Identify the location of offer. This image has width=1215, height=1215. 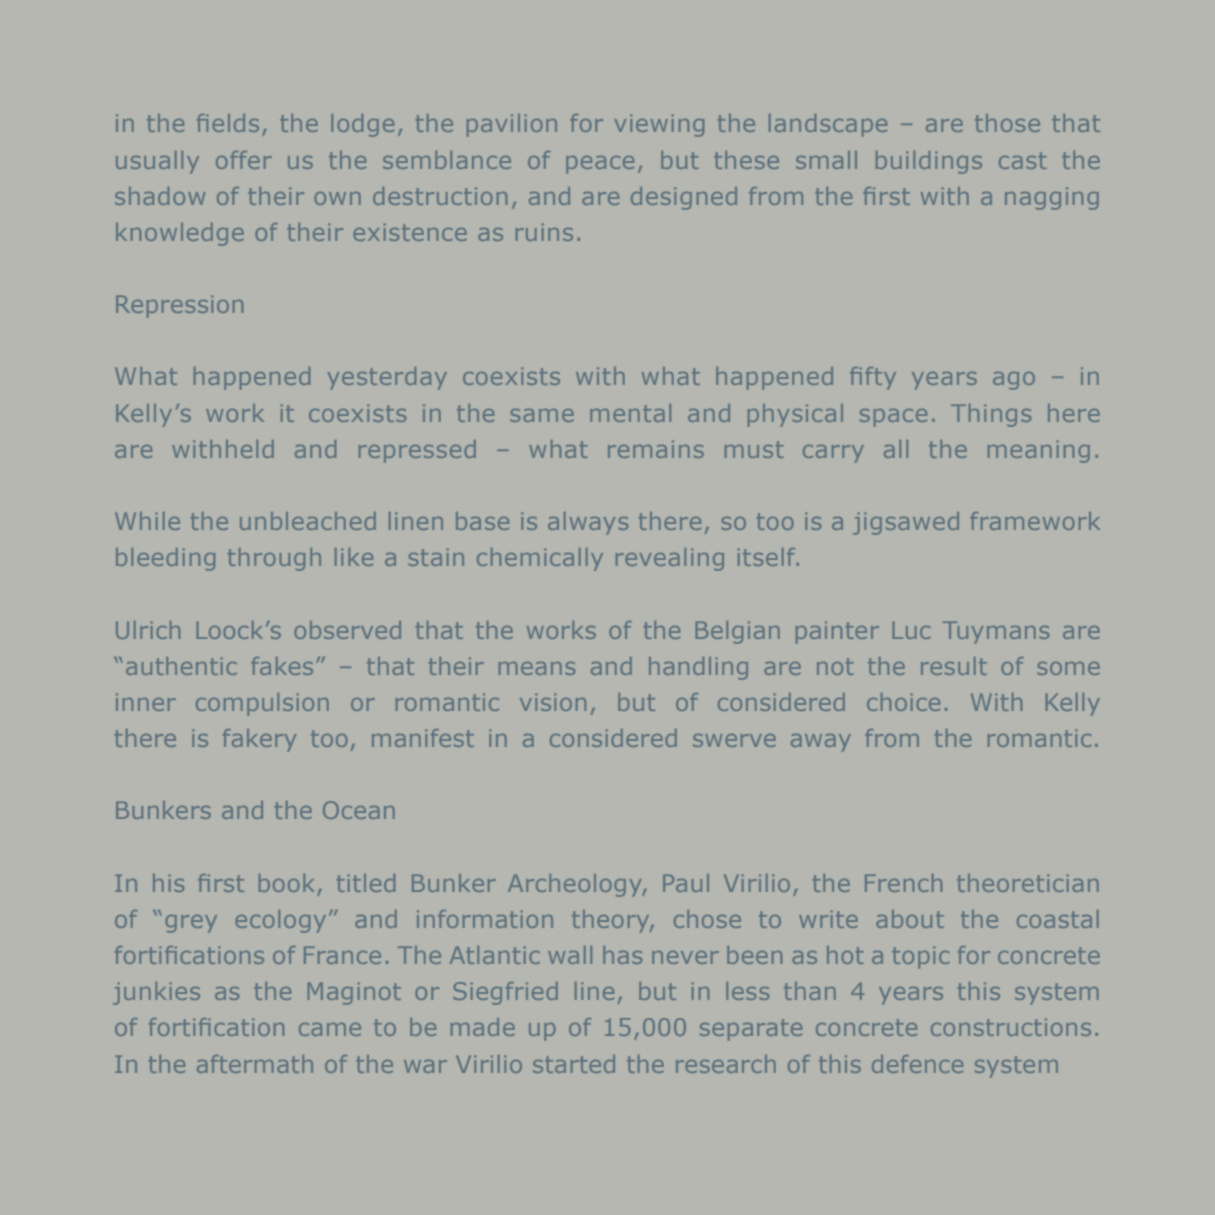
(244, 160).
